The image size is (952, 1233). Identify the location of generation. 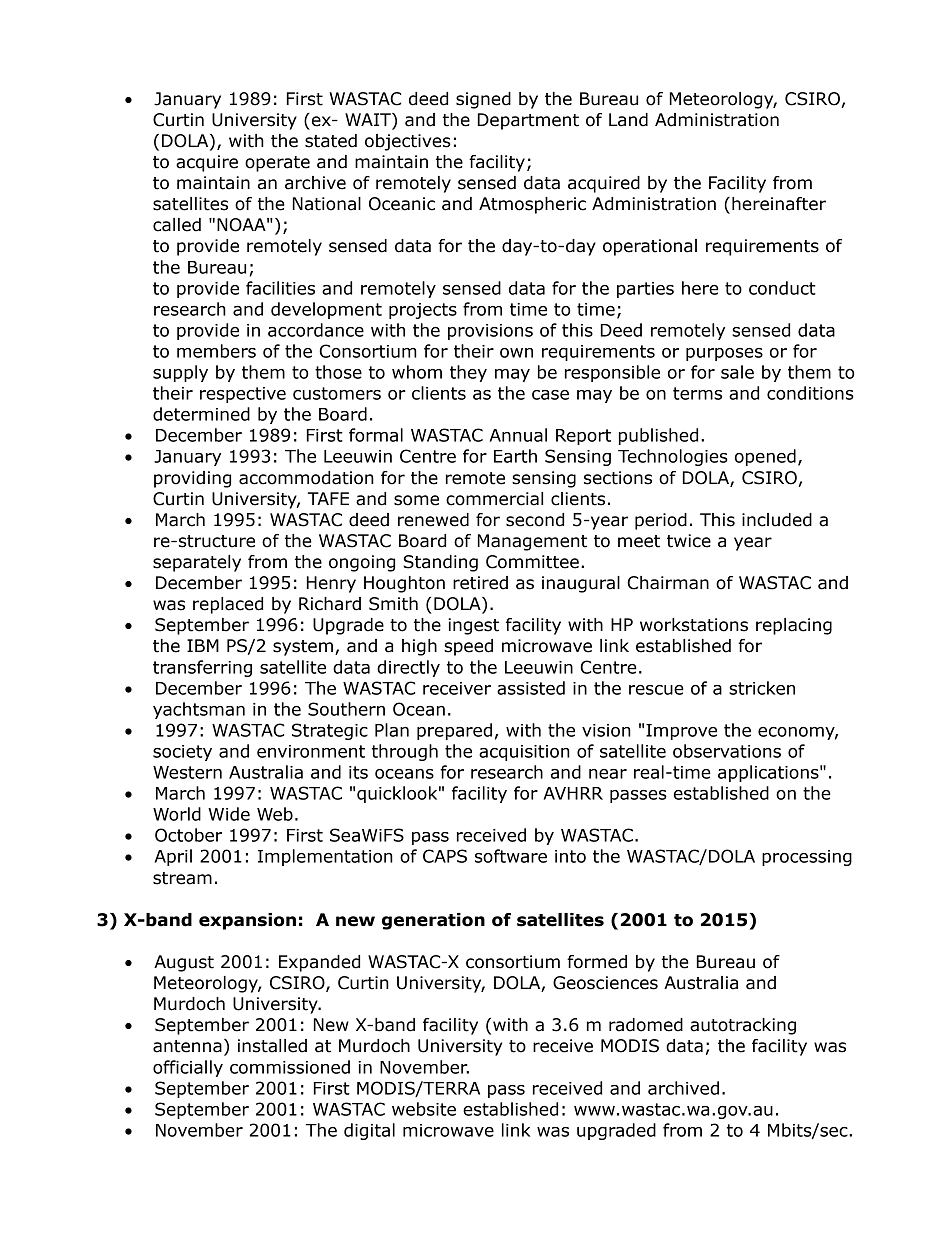
(433, 921).
